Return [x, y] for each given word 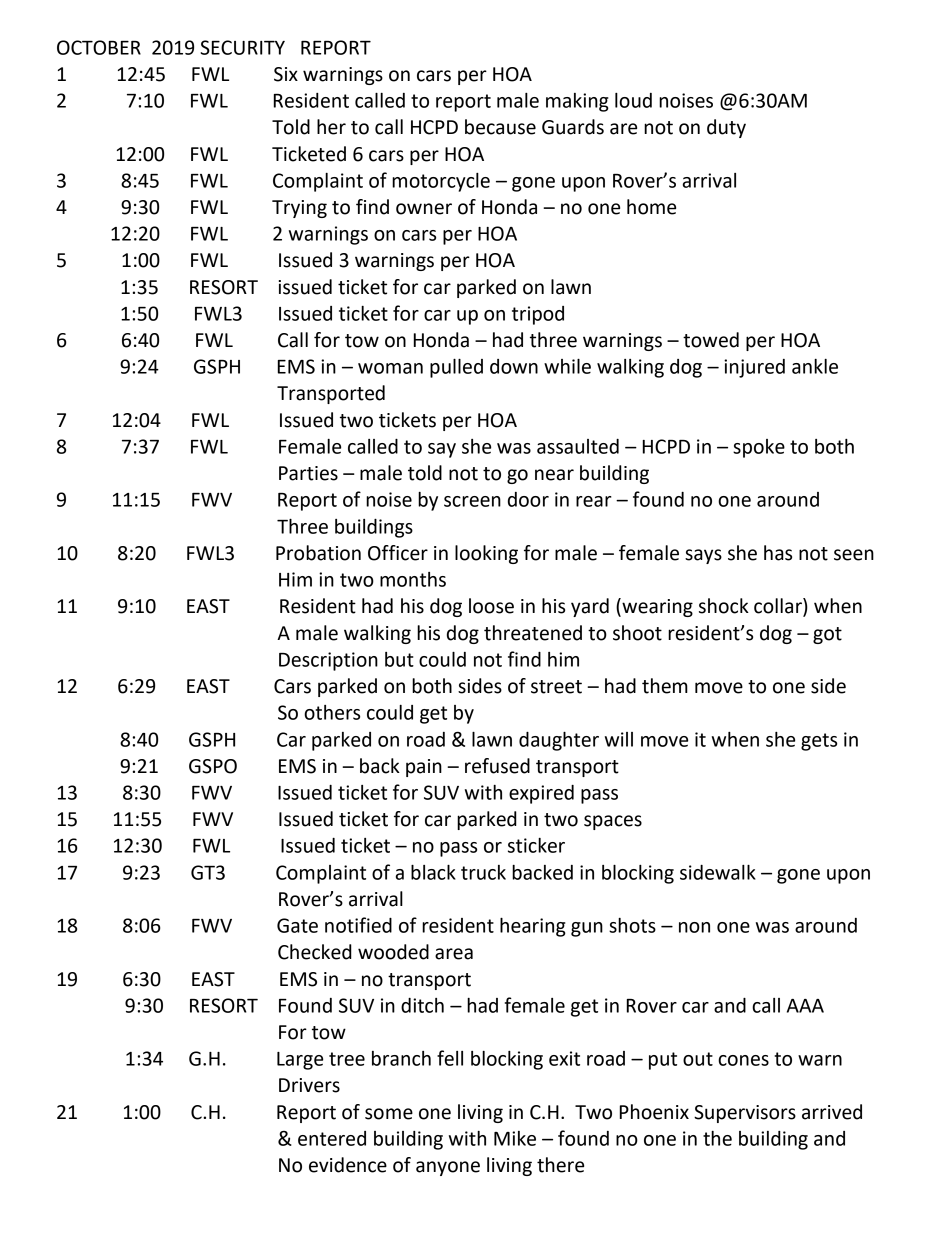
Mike [515, 1138]
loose [491, 606]
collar [779, 607]
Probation [318, 553]
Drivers [309, 1085]
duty [726, 128]
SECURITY [242, 47]
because [500, 127]
